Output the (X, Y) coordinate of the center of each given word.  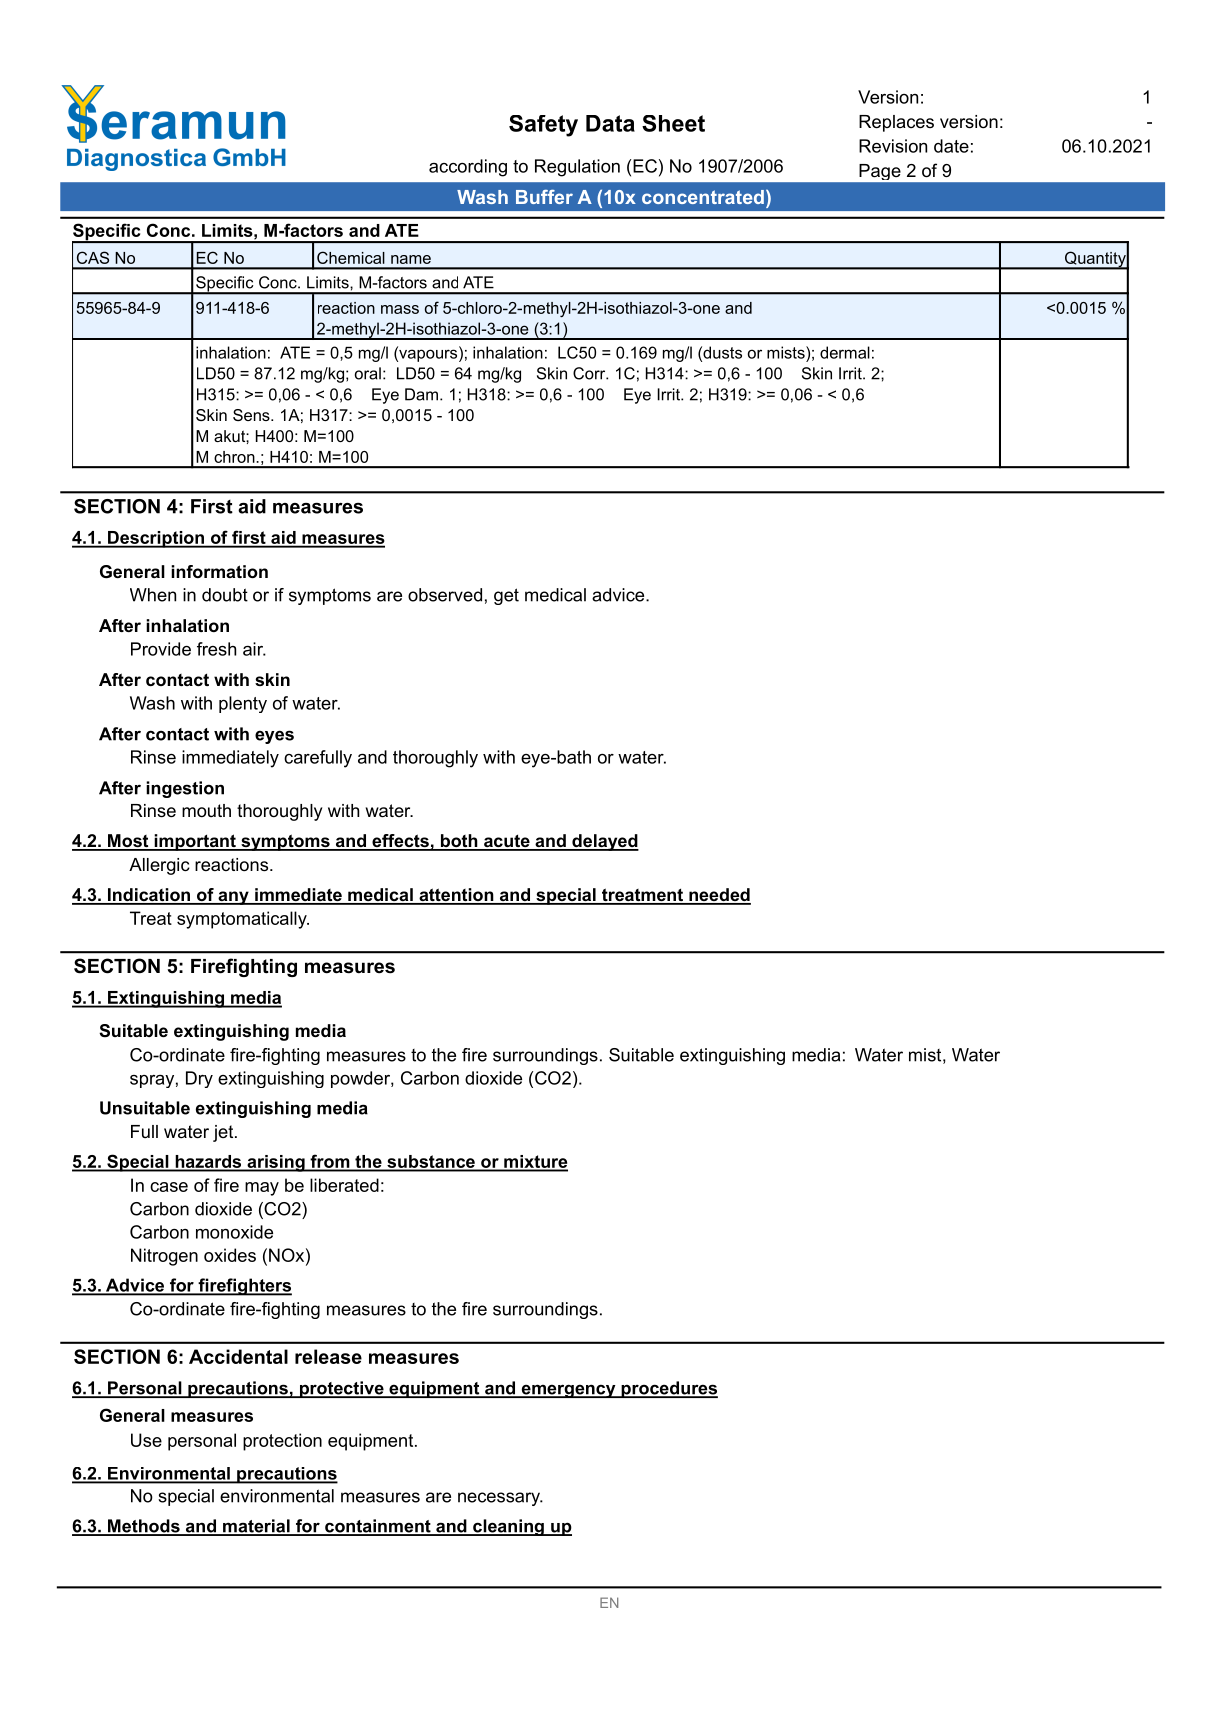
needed (719, 896)
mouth (206, 810)
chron (235, 457)
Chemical (351, 257)
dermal (845, 352)
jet (224, 1133)
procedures (668, 1389)
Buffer (544, 197)
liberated (344, 1185)
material (256, 1527)
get (506, 596)
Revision (893, 146)
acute (507, 842)
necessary (500, 1499)
